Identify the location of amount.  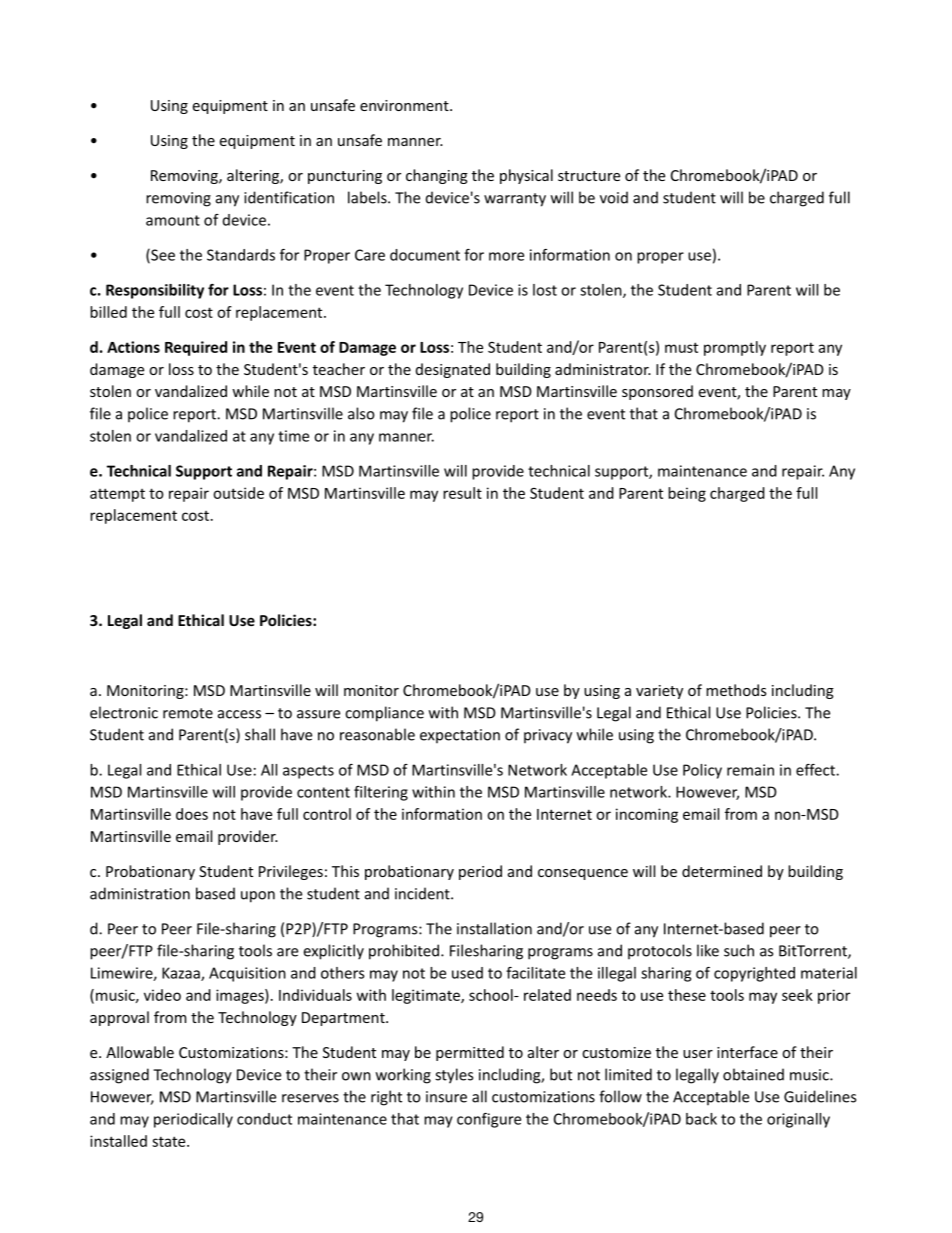
(173, 220).
